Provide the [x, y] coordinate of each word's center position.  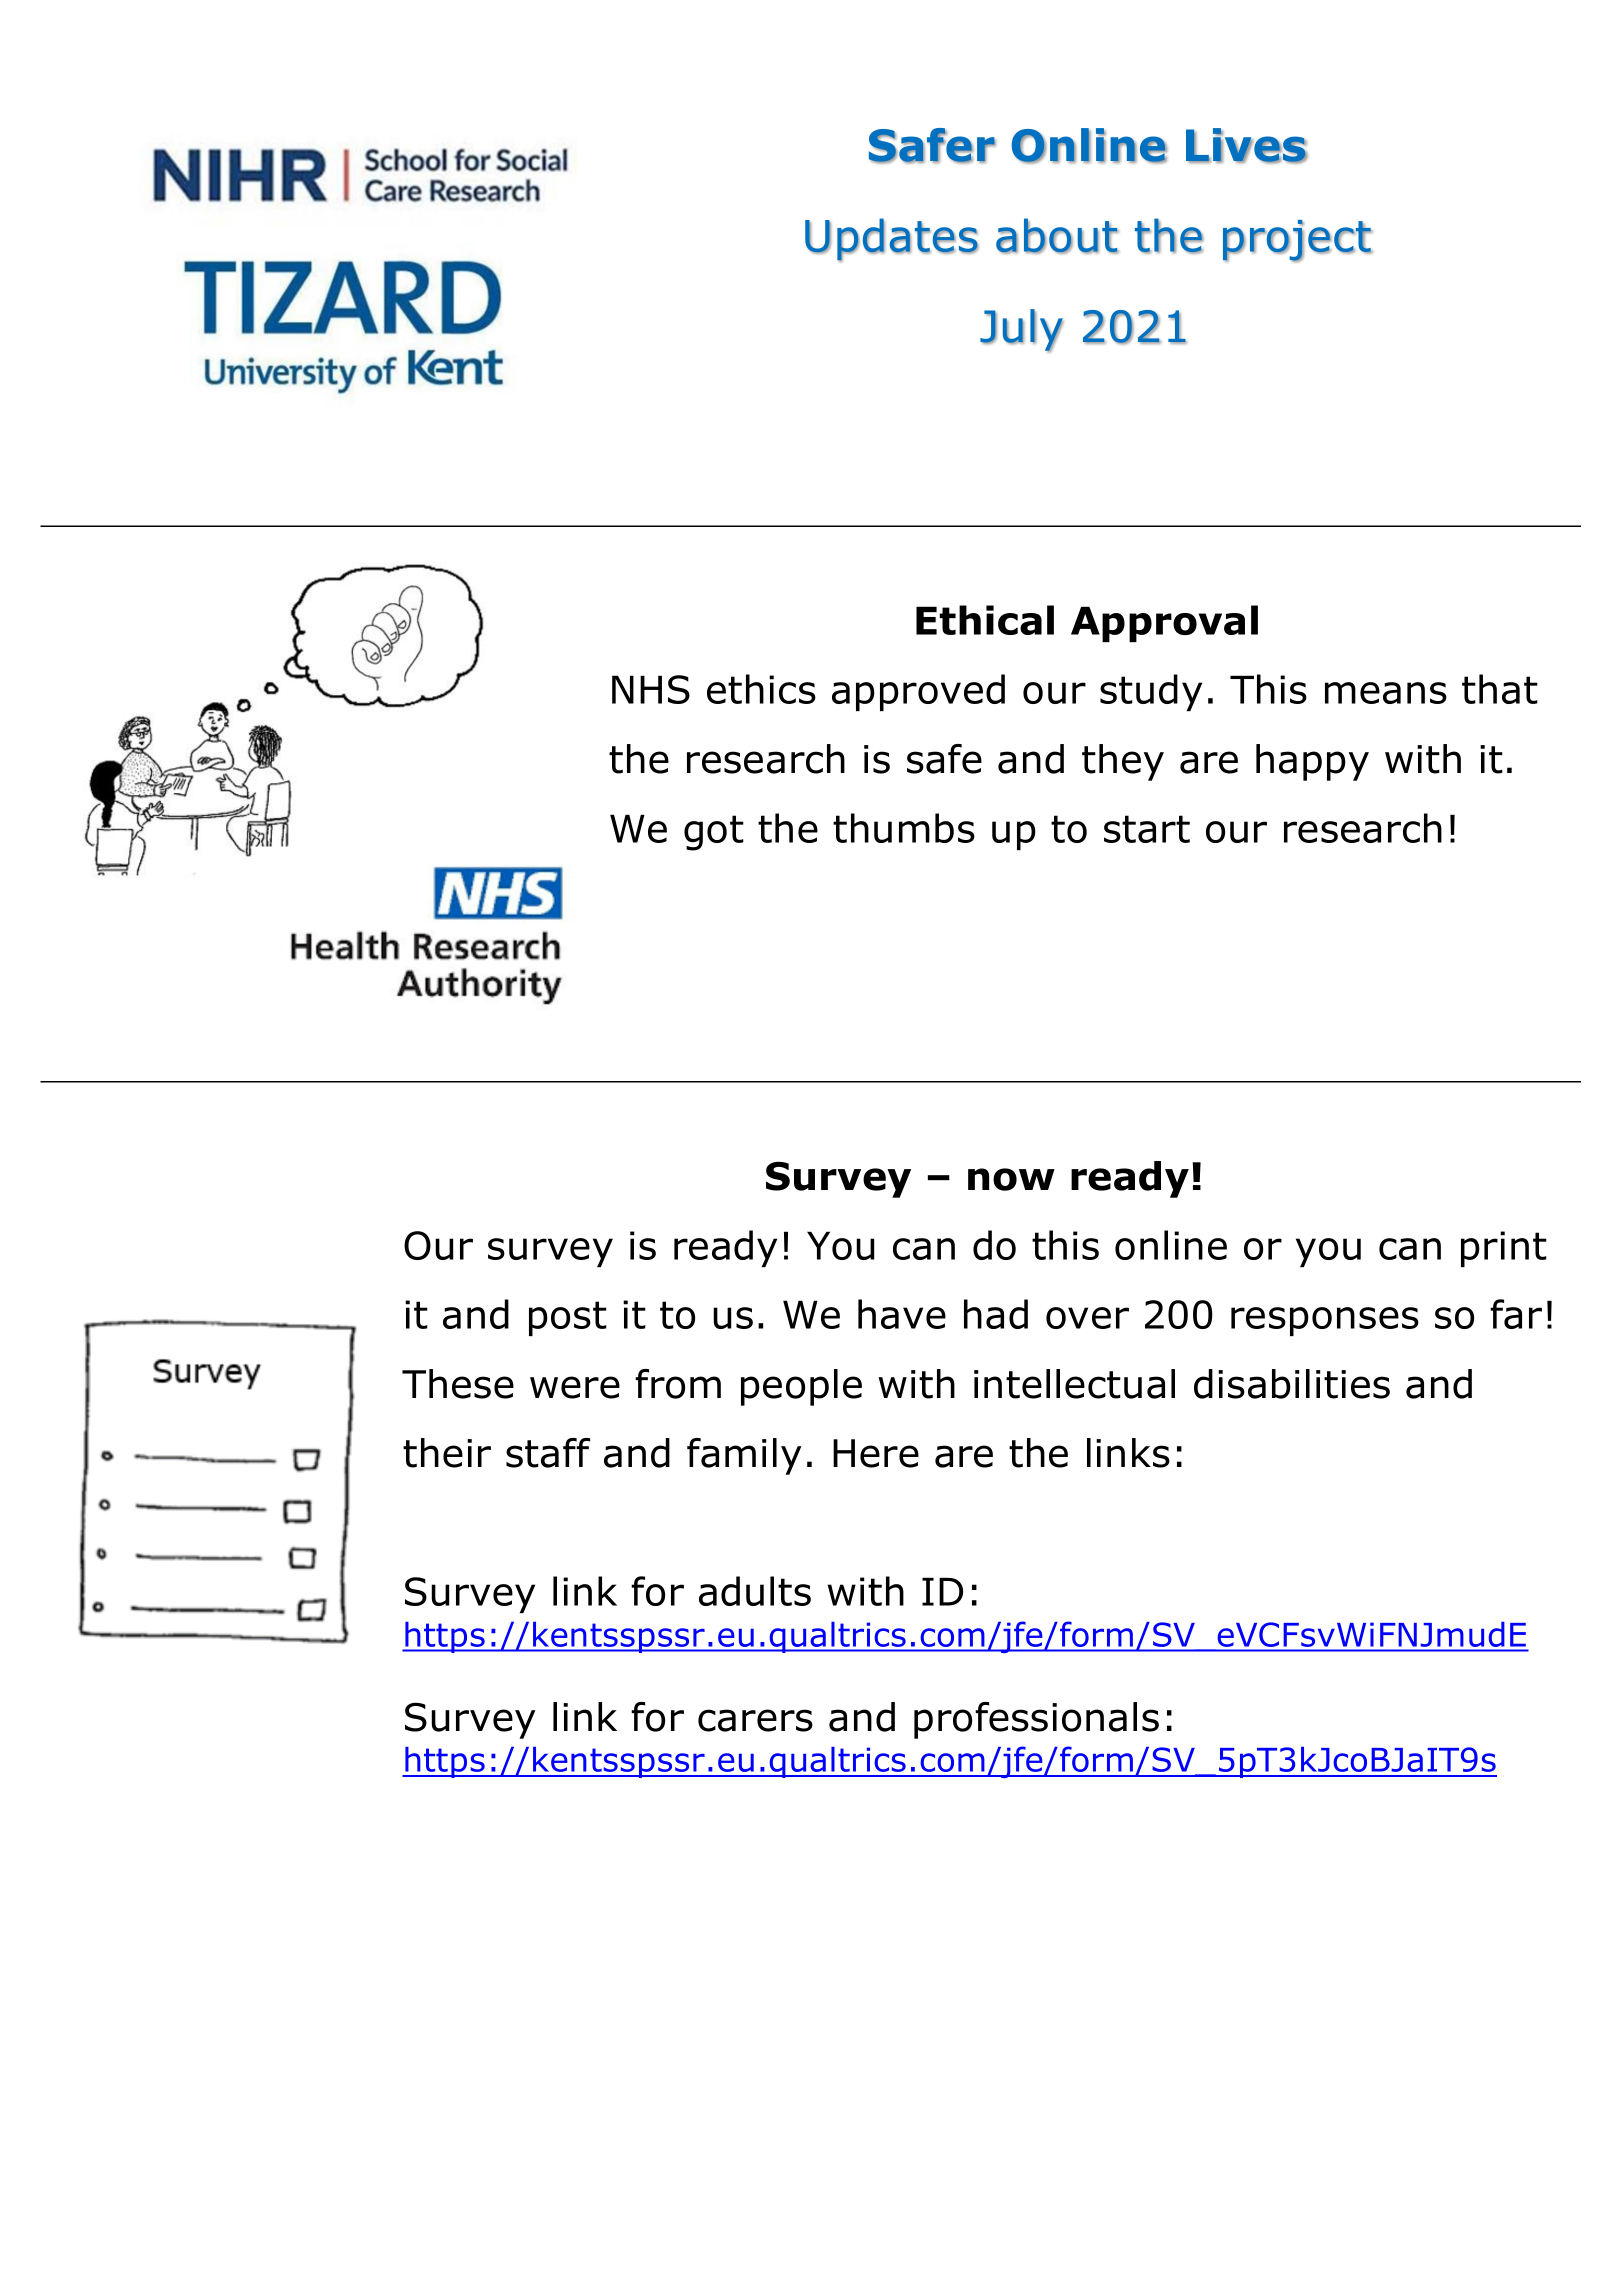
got [714, 833]
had [996, 1314]
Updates [892, 240]
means [1386, 693]
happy [1312, 762]
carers [755, 1720]
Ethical [985, 620]
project [1298, 241]
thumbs [904, 828]
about [1057, 236]
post [568, 1318]
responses [1325, 1321]
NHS [651, 689]
